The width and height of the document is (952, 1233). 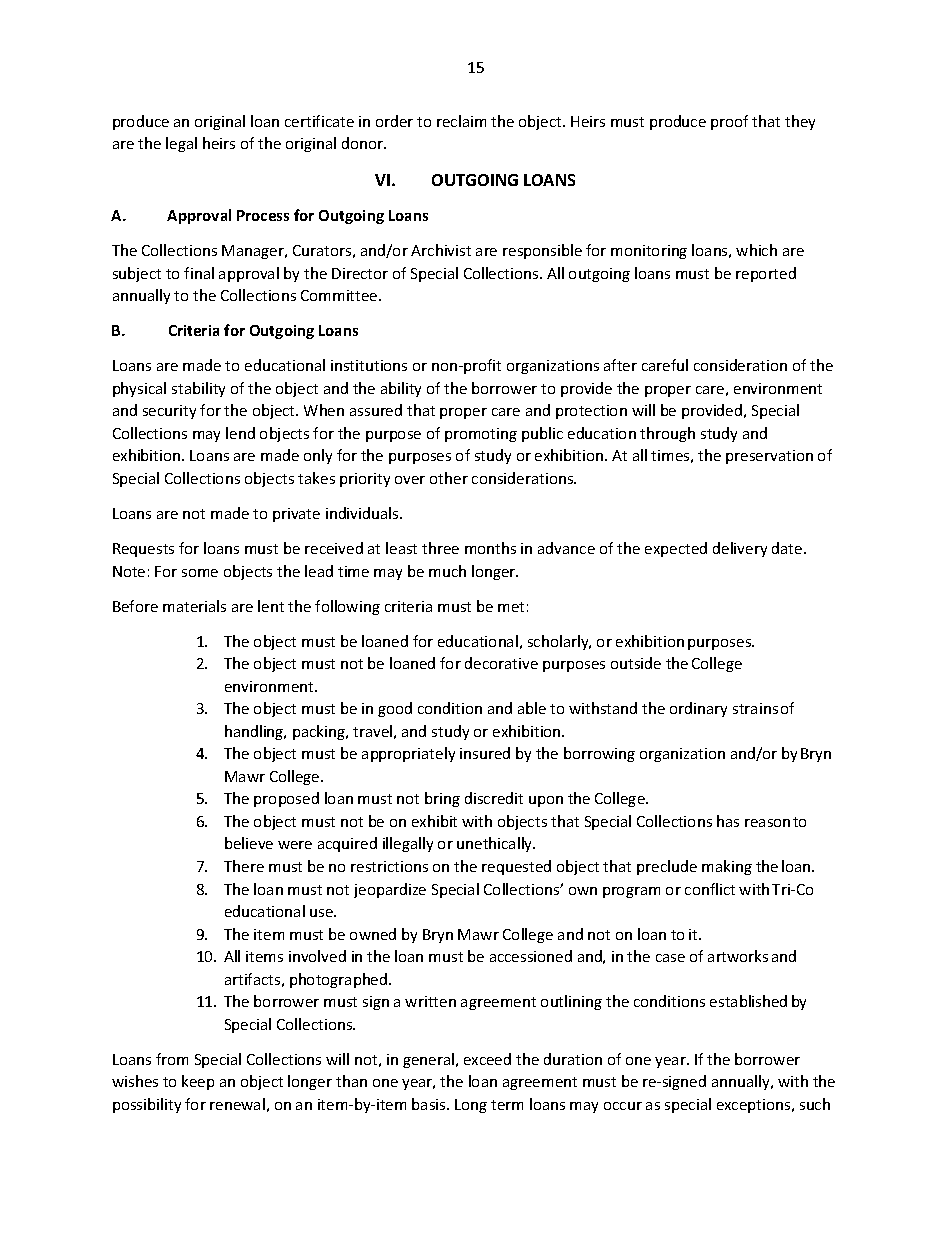 I want to click on handling, so click(x=255, y=732).
